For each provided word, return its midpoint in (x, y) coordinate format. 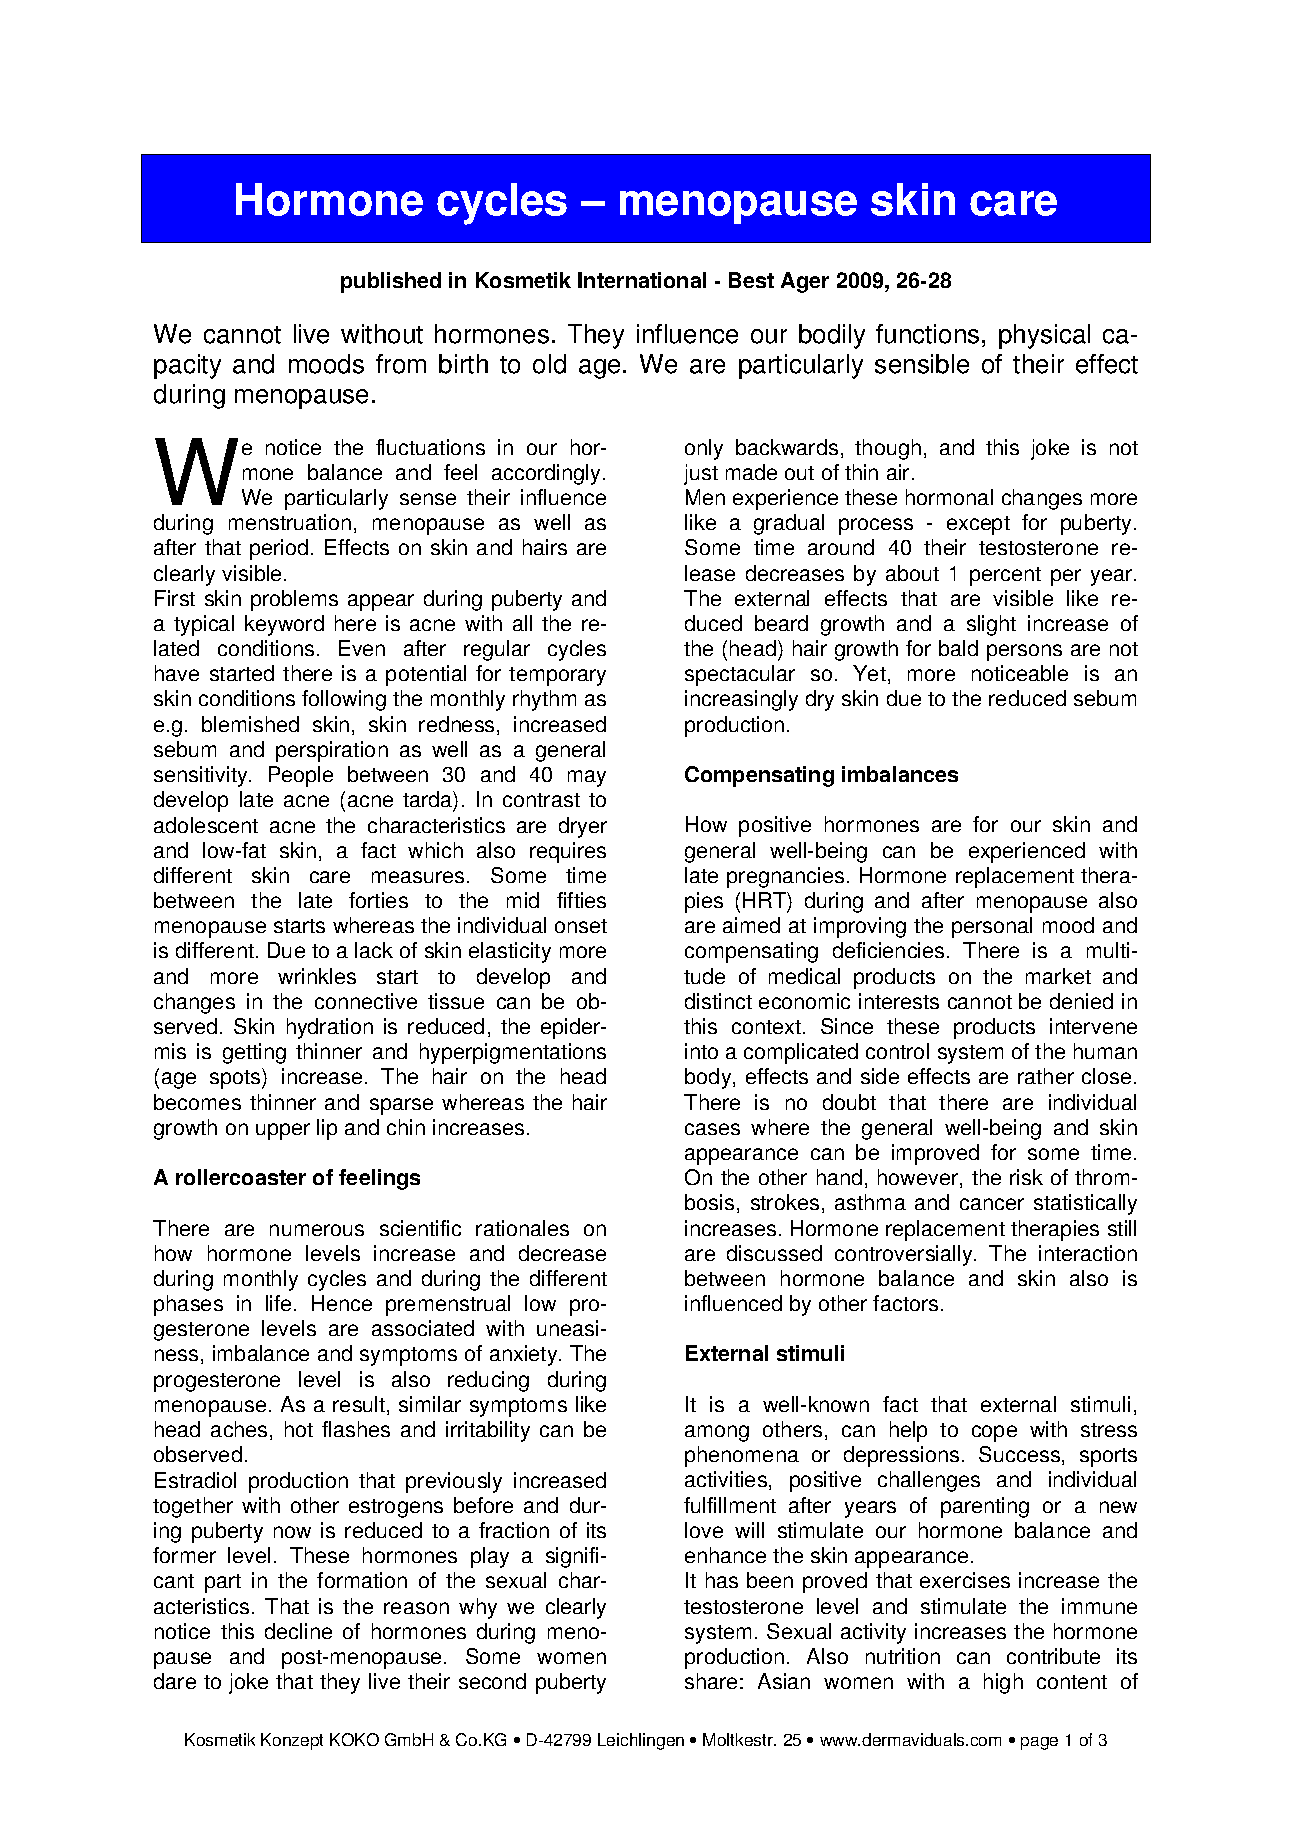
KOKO (354, 1739)
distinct (718, 1001)
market (1058, 976)
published (391, 282)
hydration (330, 1028)
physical (1044, 336)
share (711, 1681)
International (642, 280)
